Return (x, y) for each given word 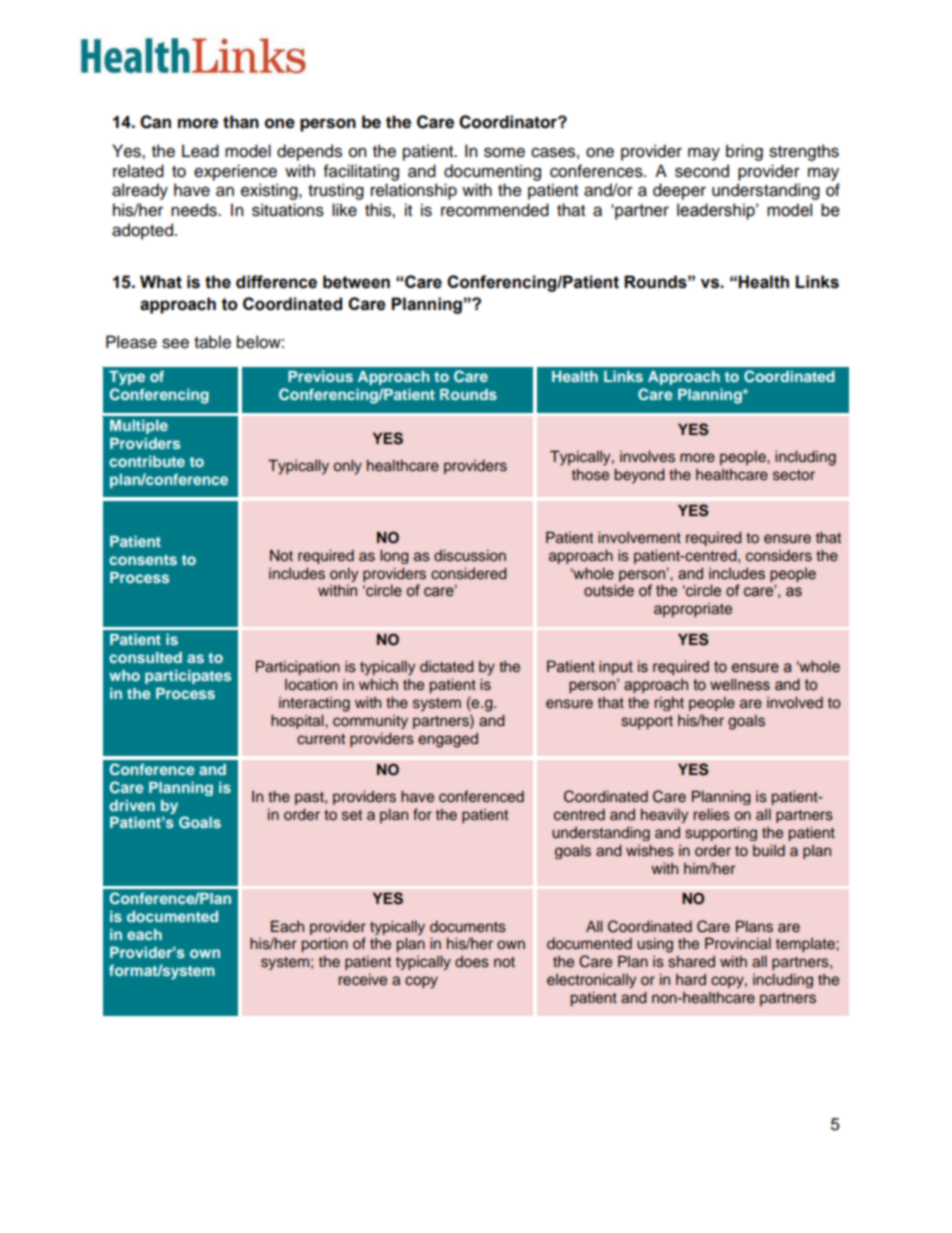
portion (325, 945)
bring (744, 152)
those (590, 475)
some (504, 152)
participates (188, 676)
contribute (147, 461)
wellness (740, 684)
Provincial (738, 943)
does (472, 962)
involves (647, 457)
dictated (447, 666)
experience (235, 172)
